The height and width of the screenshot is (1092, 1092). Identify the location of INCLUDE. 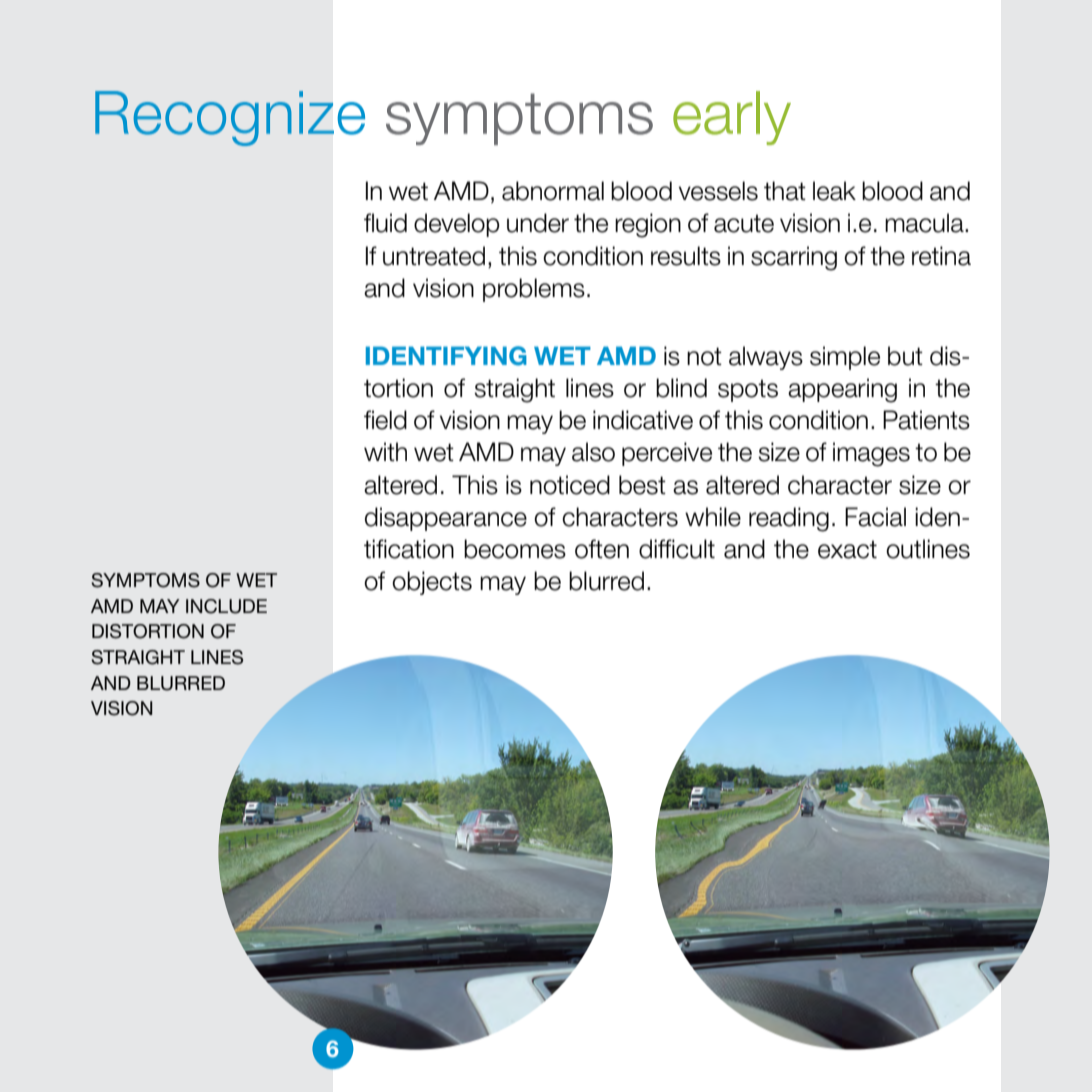
(226, 606).
